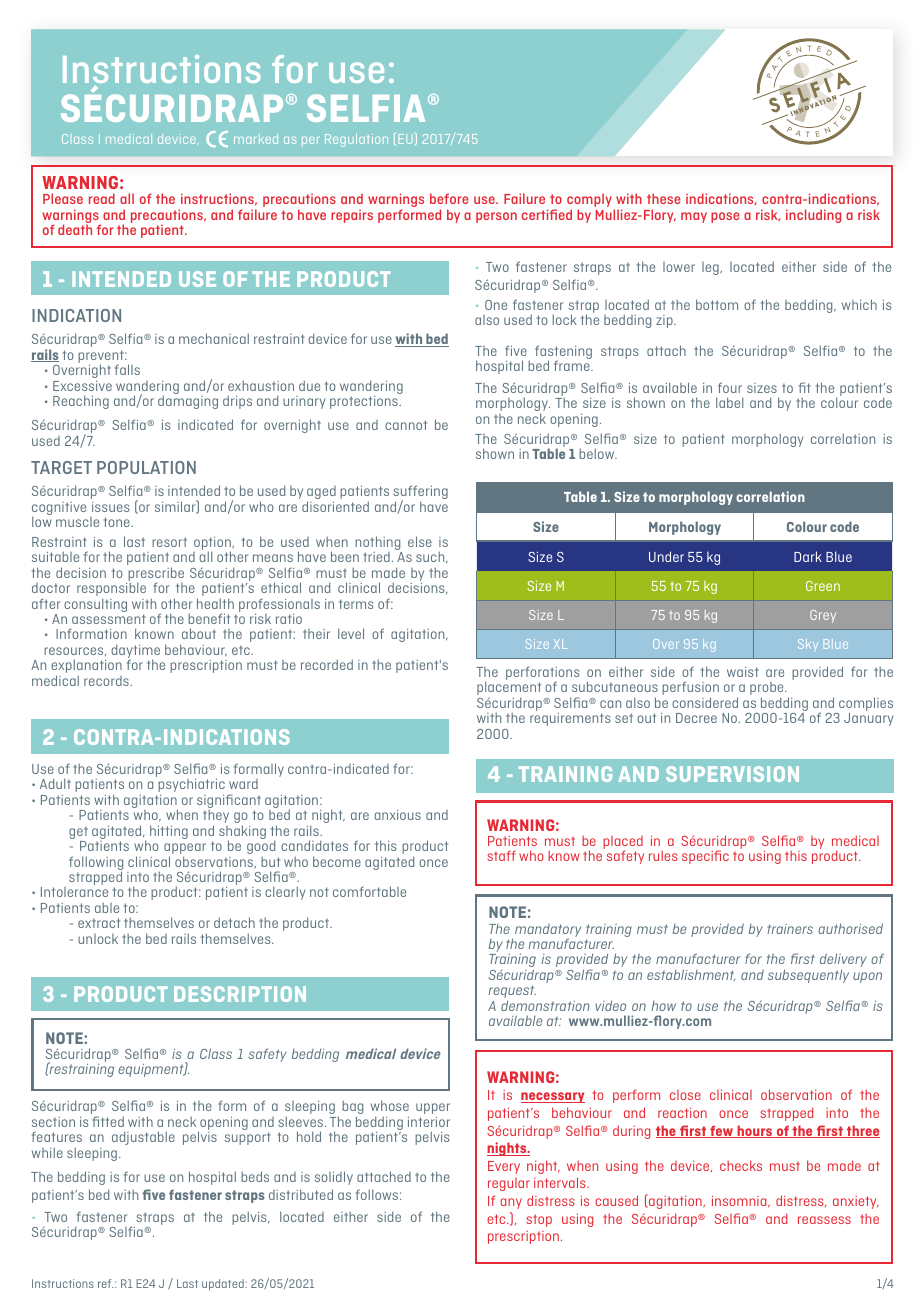 The width and height of the document is (924, 1311). I want to click on including, so click(813, 216).
